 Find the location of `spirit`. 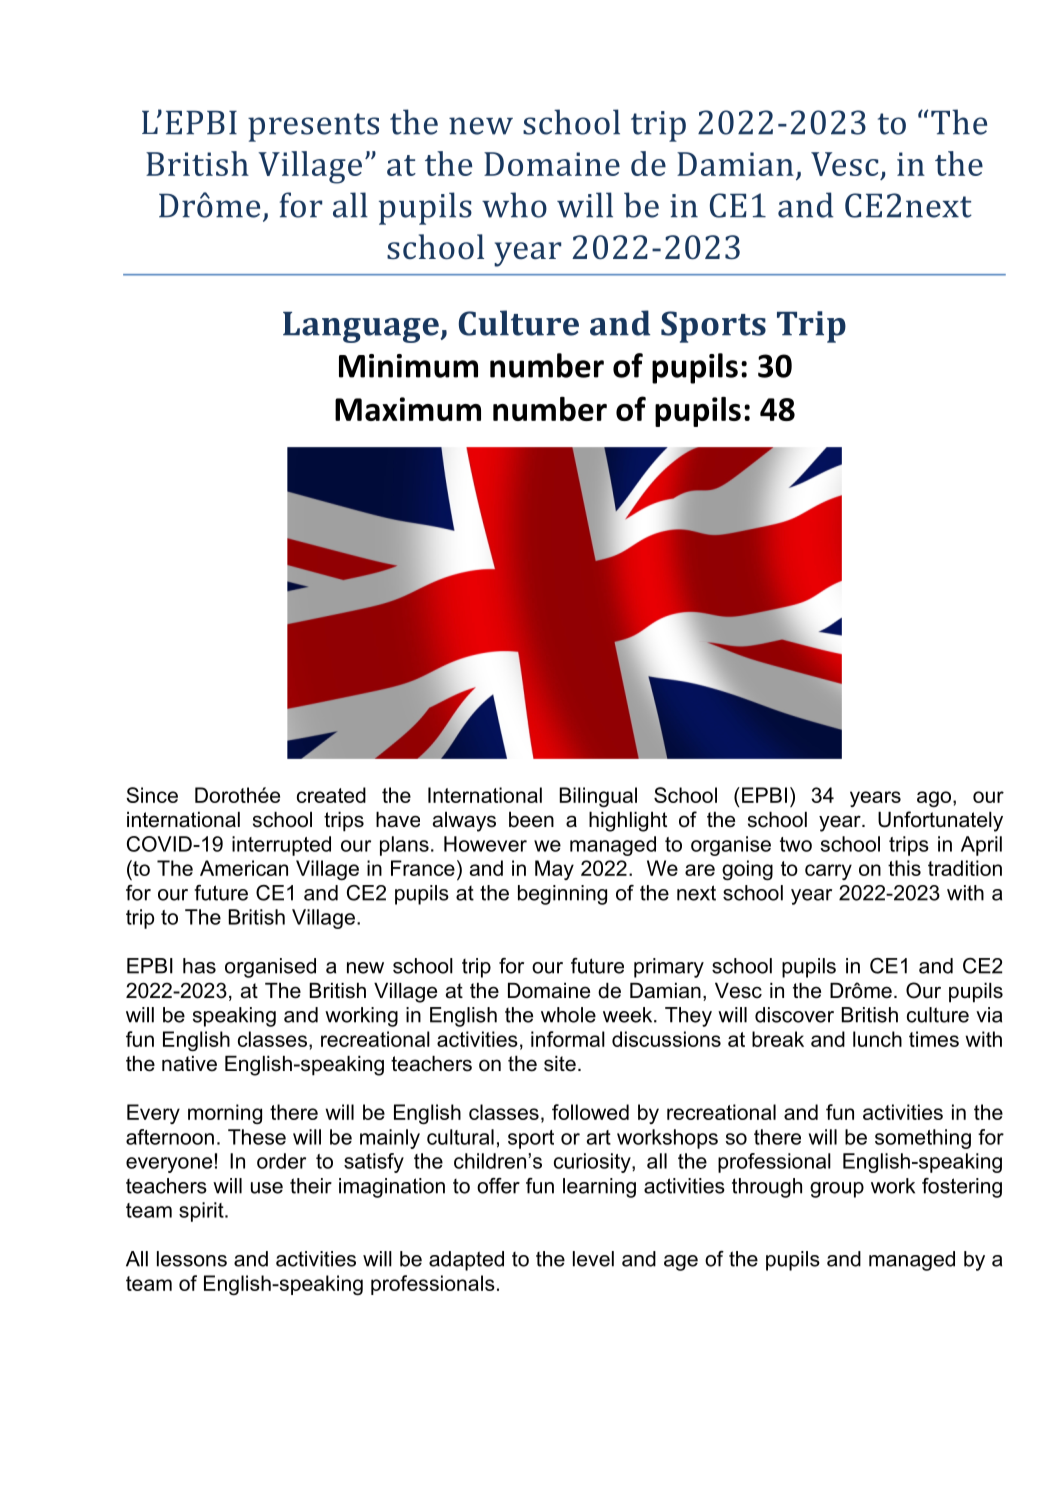

spirit is located at coordinates (202, 1212).
